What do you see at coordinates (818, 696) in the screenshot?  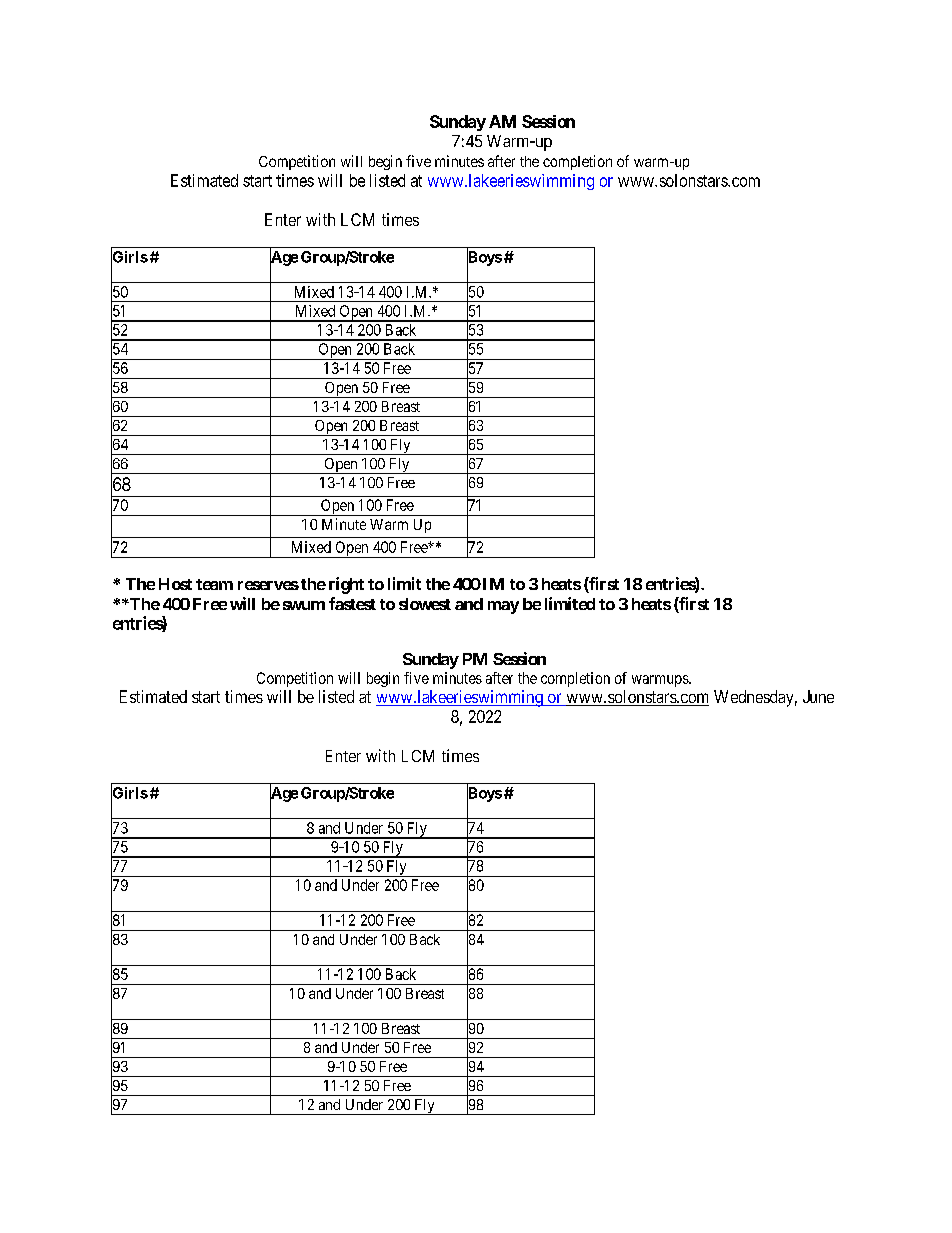 I see `June` at bounding box center [818, 696].
